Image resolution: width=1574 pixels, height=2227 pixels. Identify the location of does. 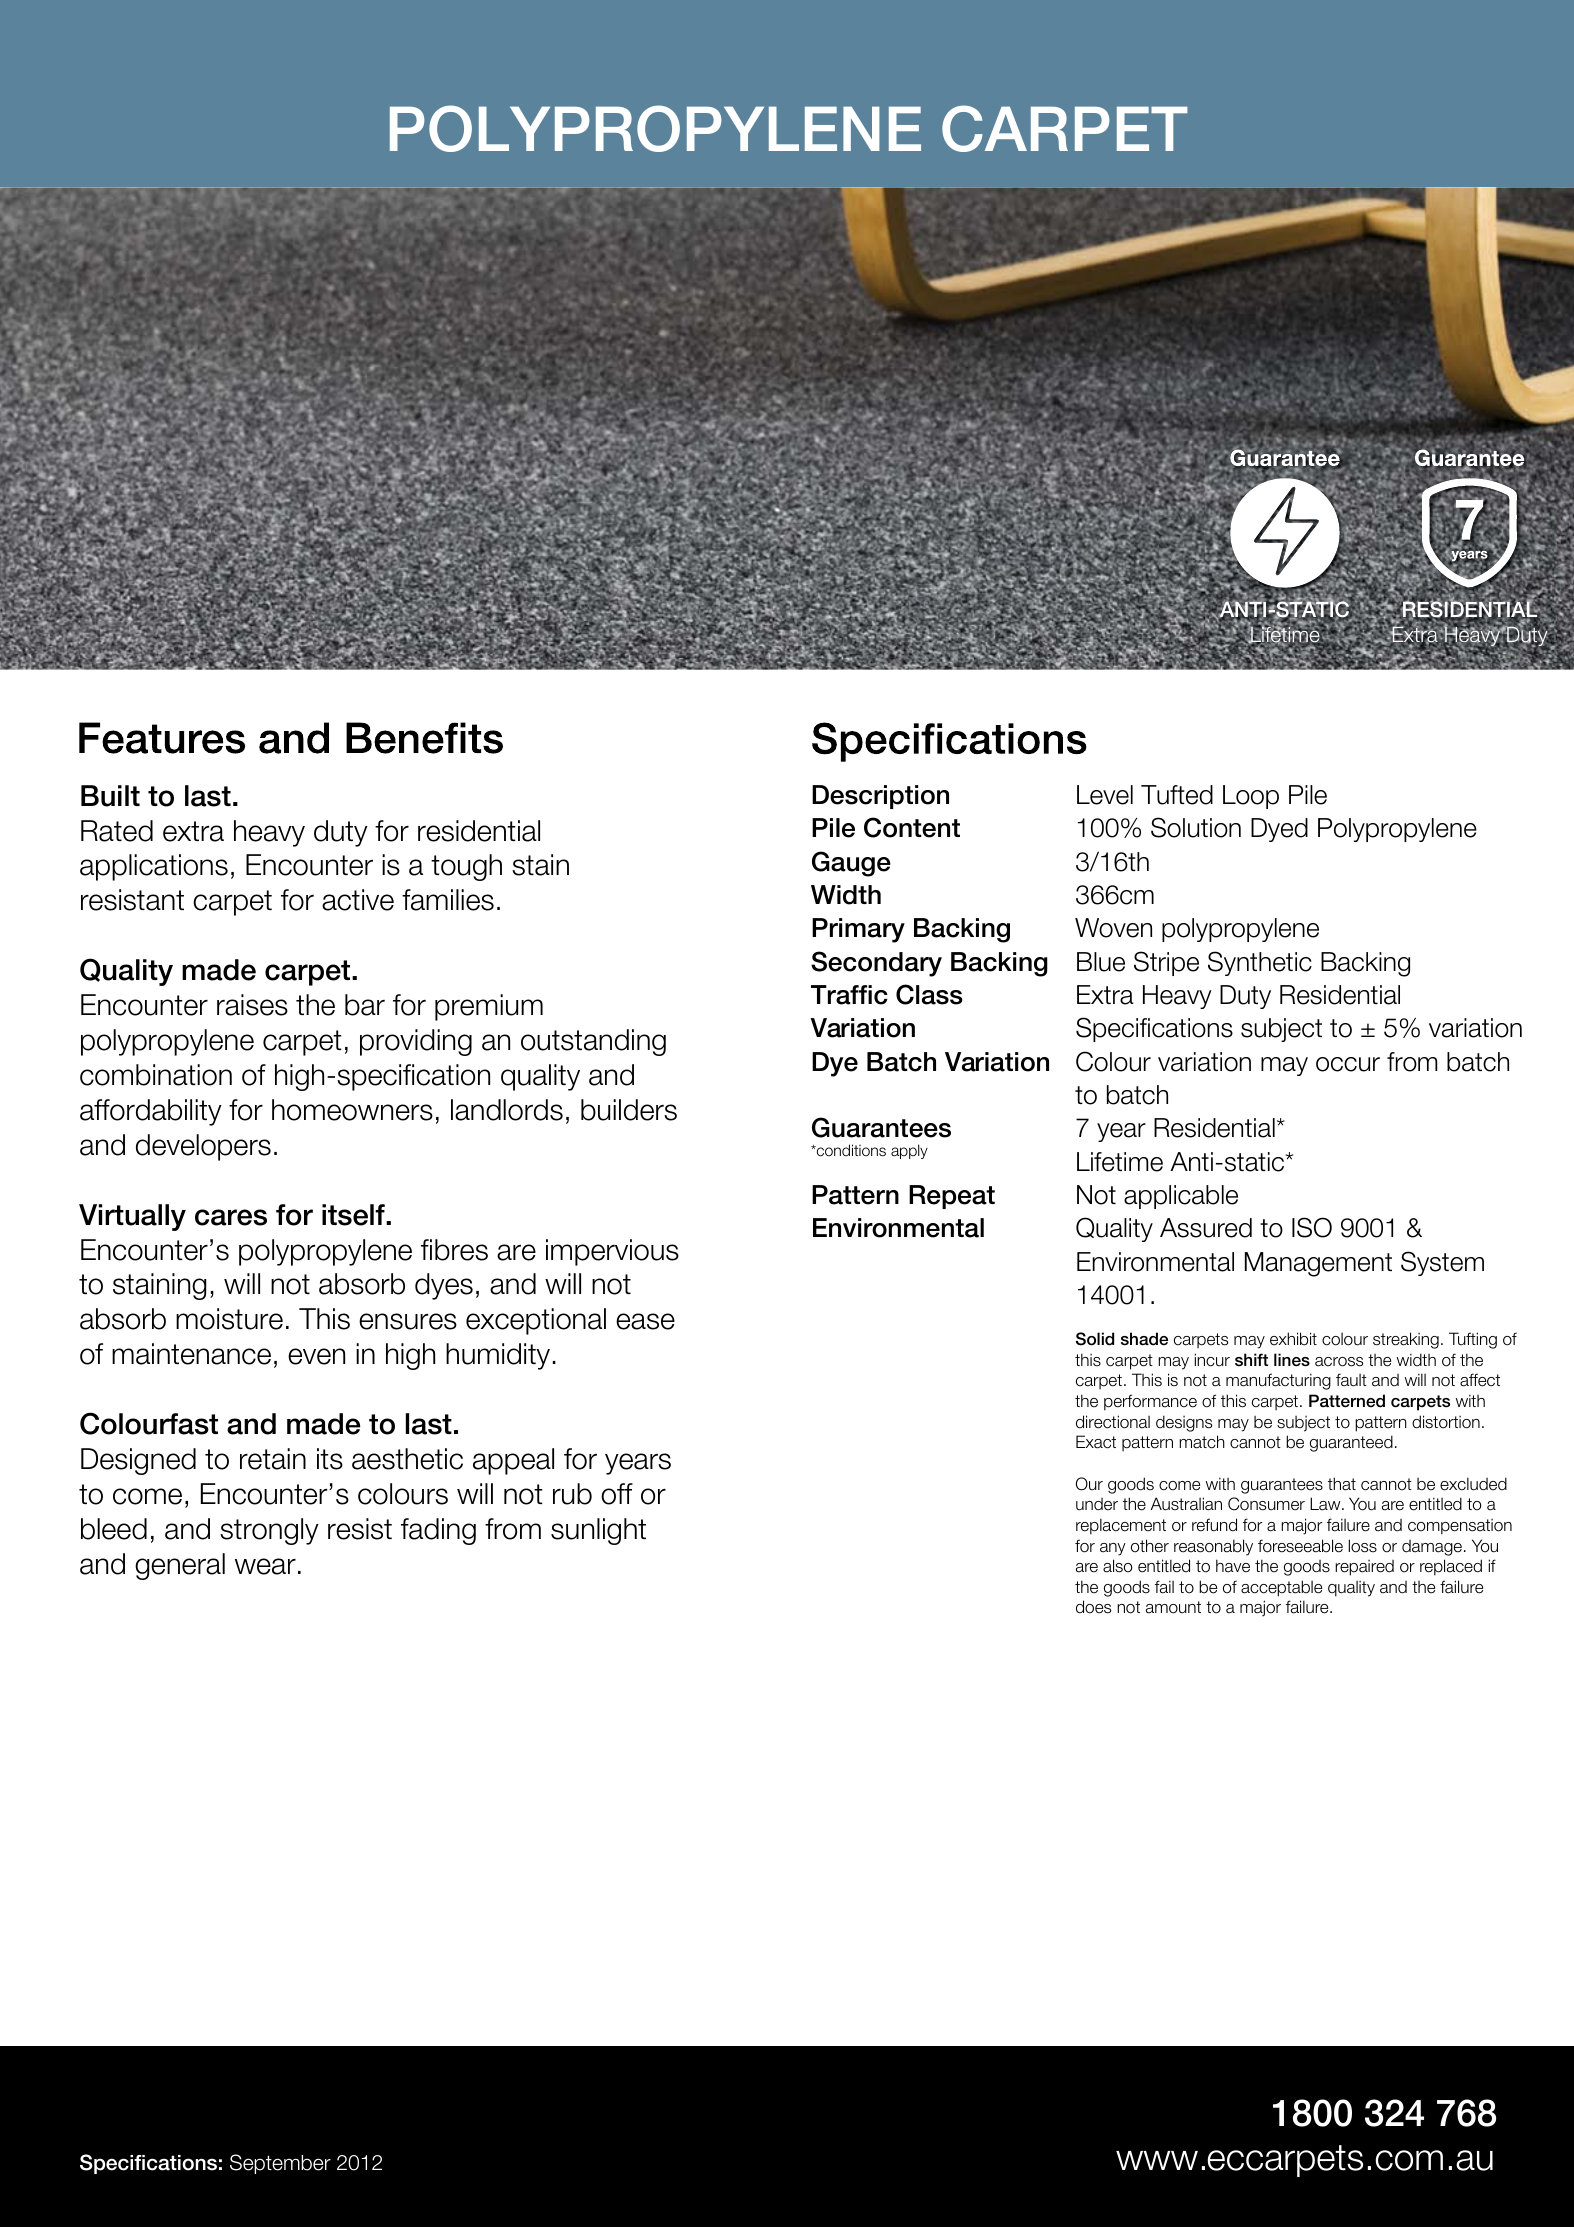
(1093, 1607).
